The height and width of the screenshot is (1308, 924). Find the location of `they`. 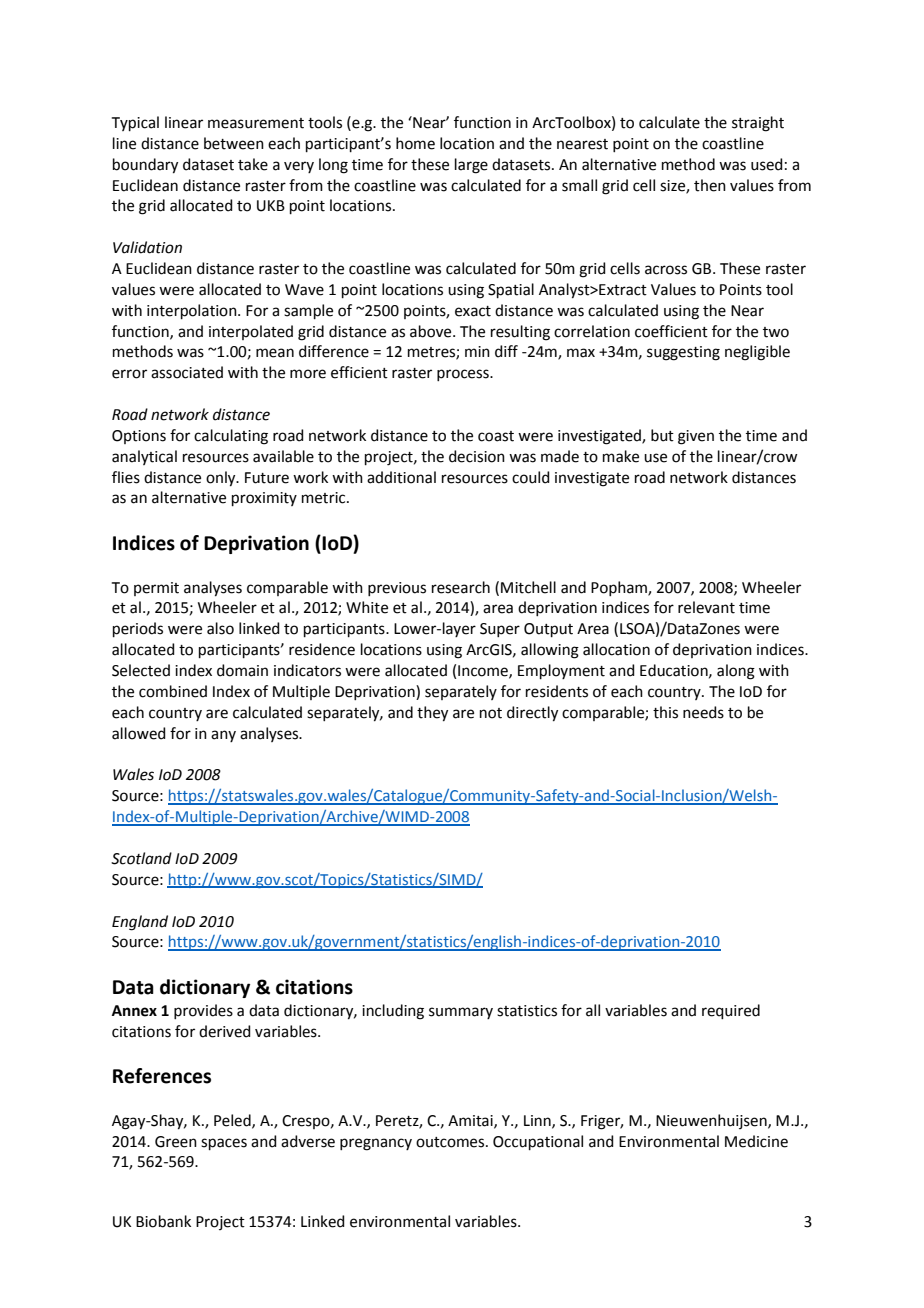

they is located at coordinates (432, 714).
